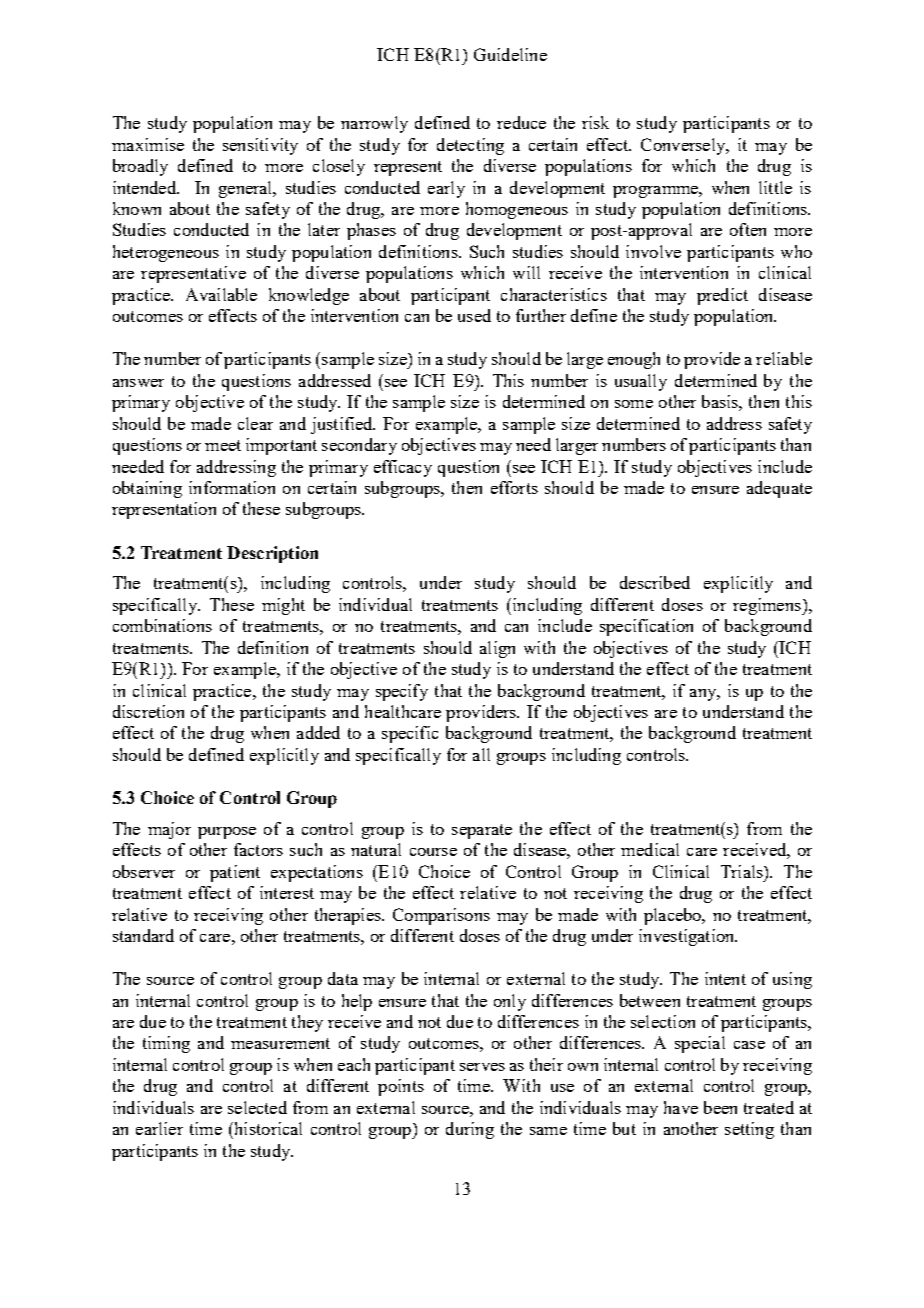 Image resolution: width=924 pixels, height=1308 pixels. Describe the element at coordinates (470, 1130) in the screenshot. I see `during` at that location.
